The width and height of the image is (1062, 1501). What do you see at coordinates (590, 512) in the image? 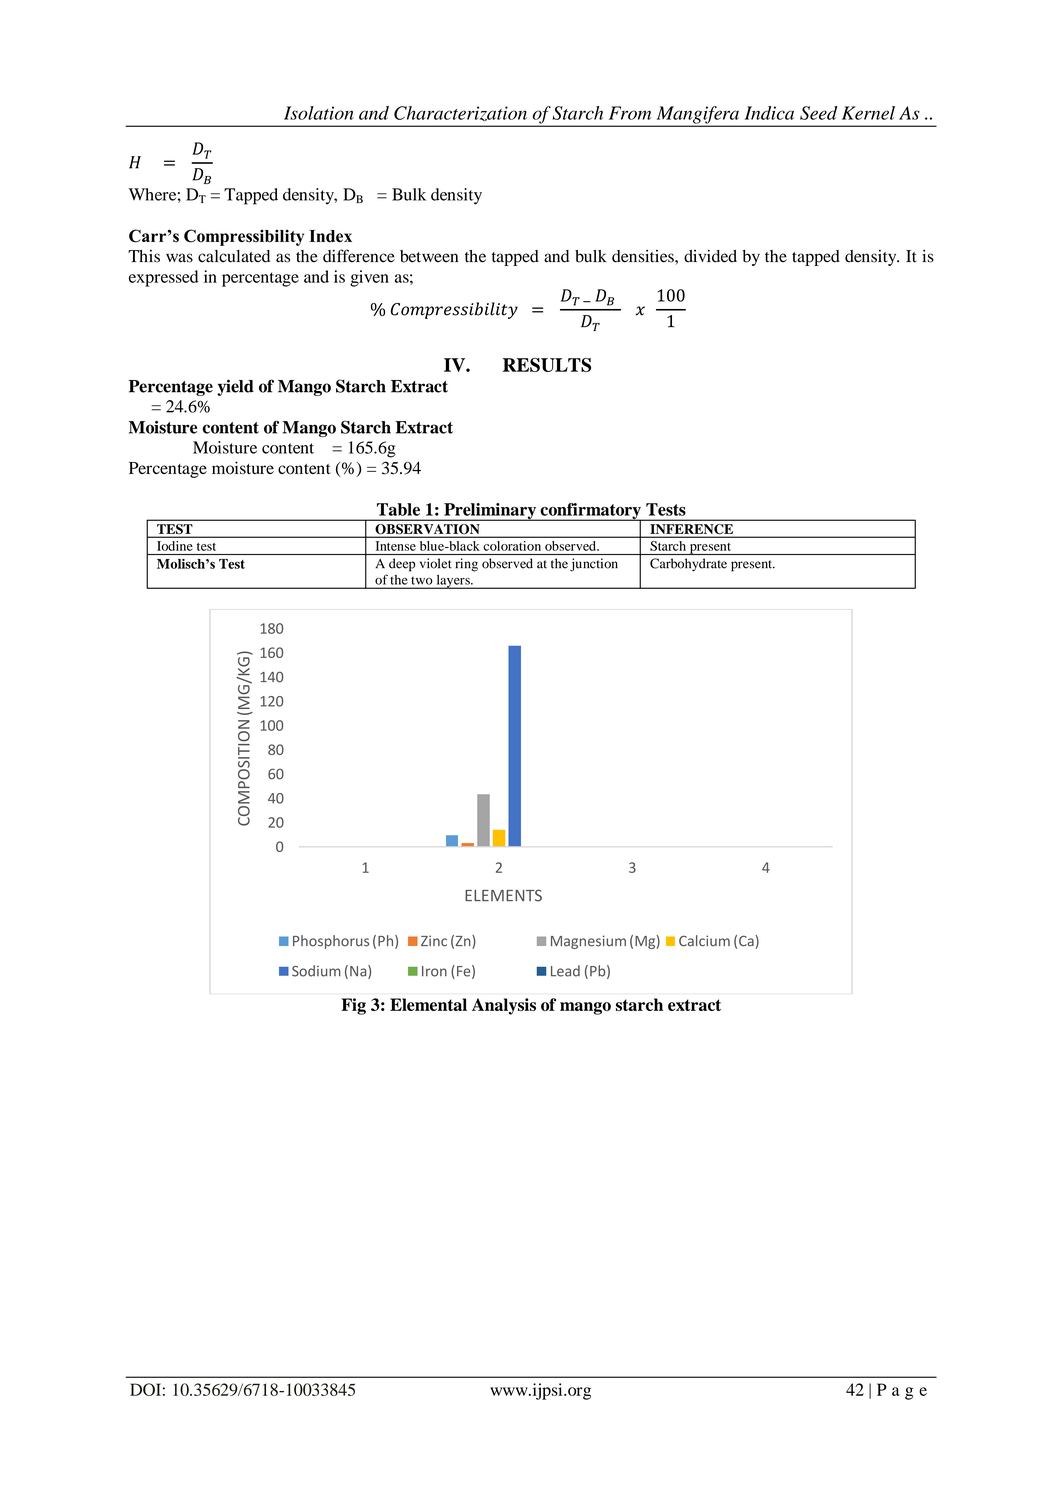
I see `confirmatory` at bounding box center [590, 512].
